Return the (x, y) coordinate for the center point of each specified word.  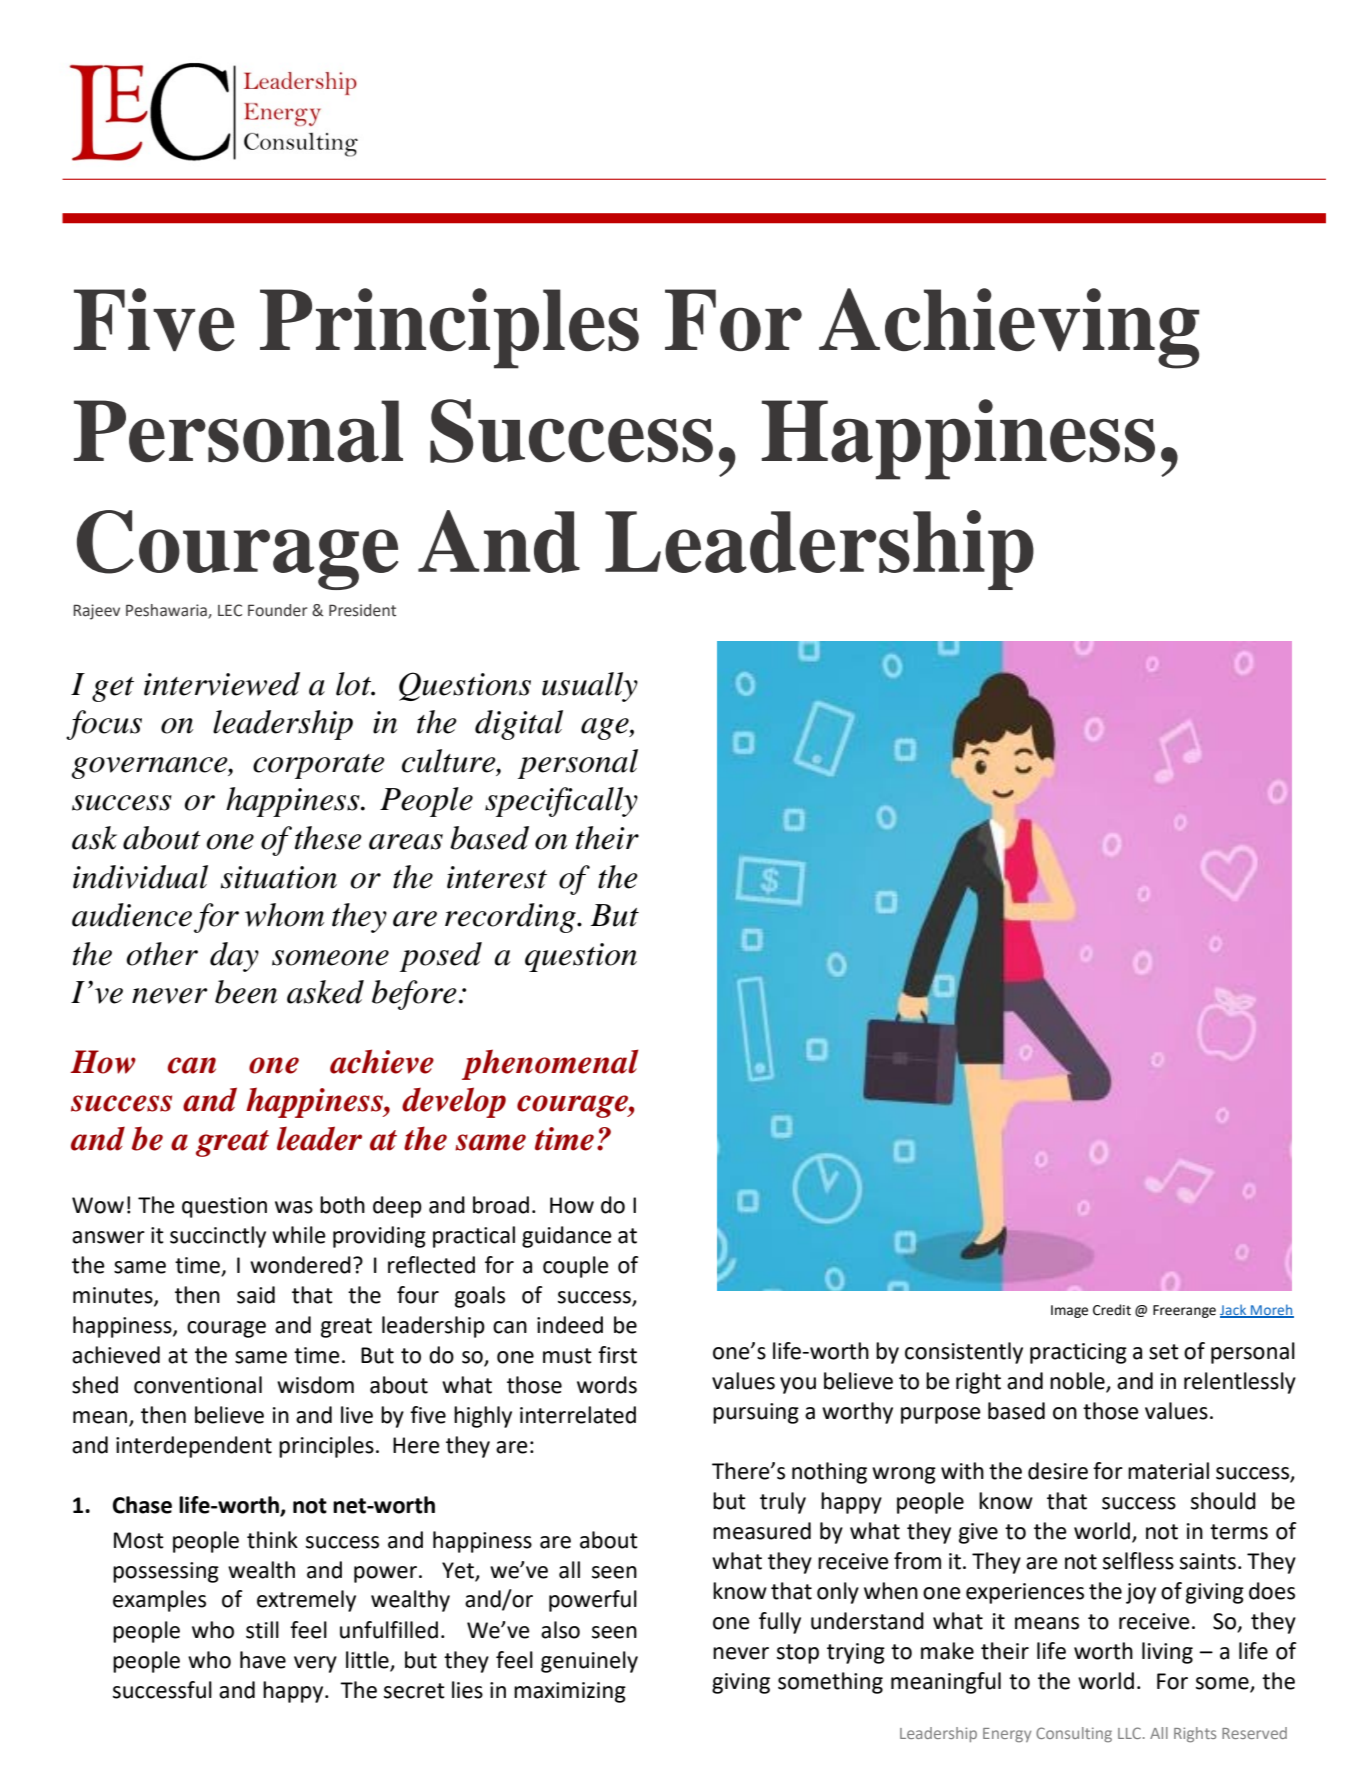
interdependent (194, 1447)
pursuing (756, 1413)
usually (590, 687)
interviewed (222, 684)
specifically (561, 802)
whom (284, 915)
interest (497, 877)
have (263, 1660)
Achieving (1009, 328)
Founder (278, 610)
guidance (567, 1237)
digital (519, 725)
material (1168, 1471)
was (294, 1207)
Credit (1112, 1310)
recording (511, 918)
